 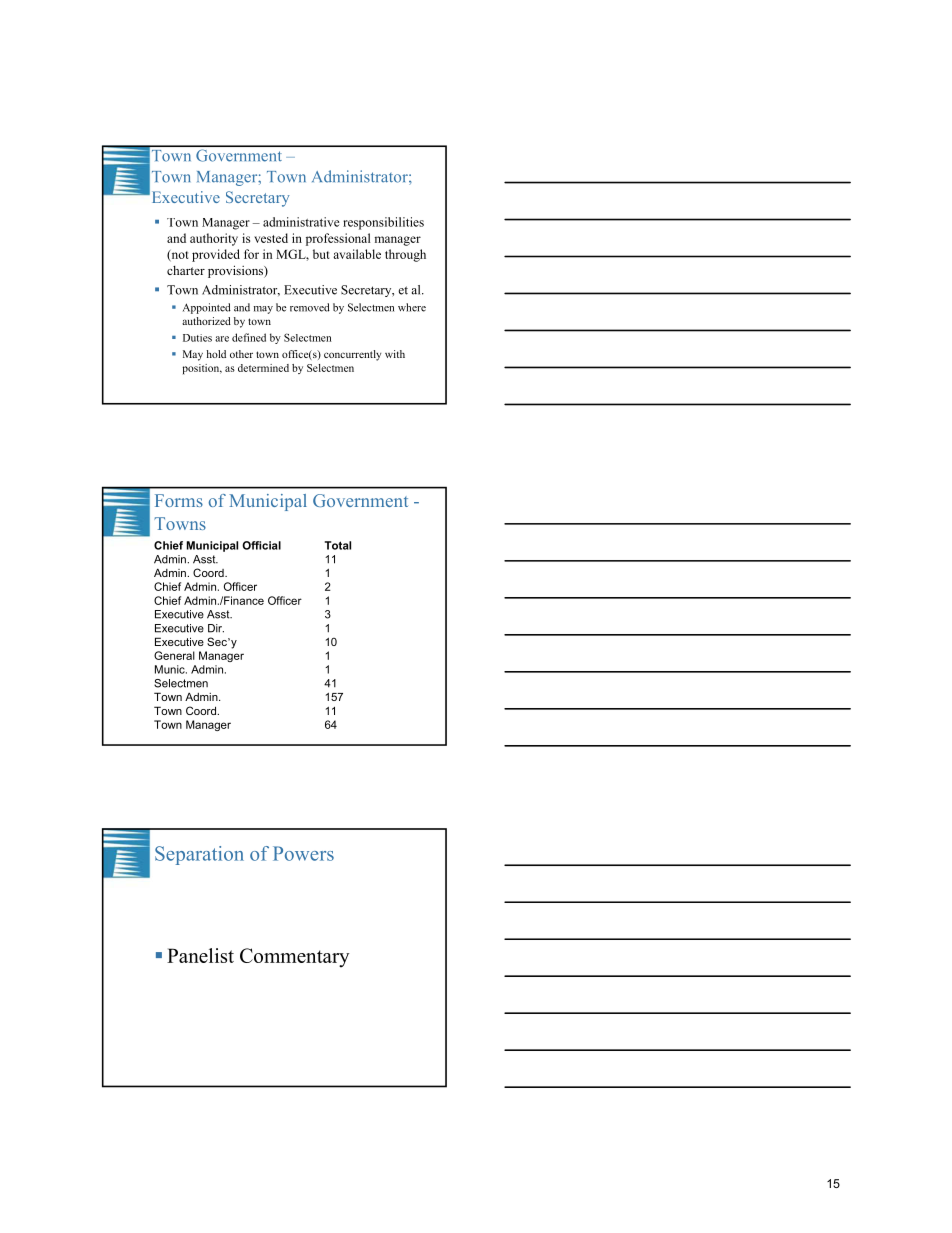 I want to click on Dir, so click(x=216, y=628).
